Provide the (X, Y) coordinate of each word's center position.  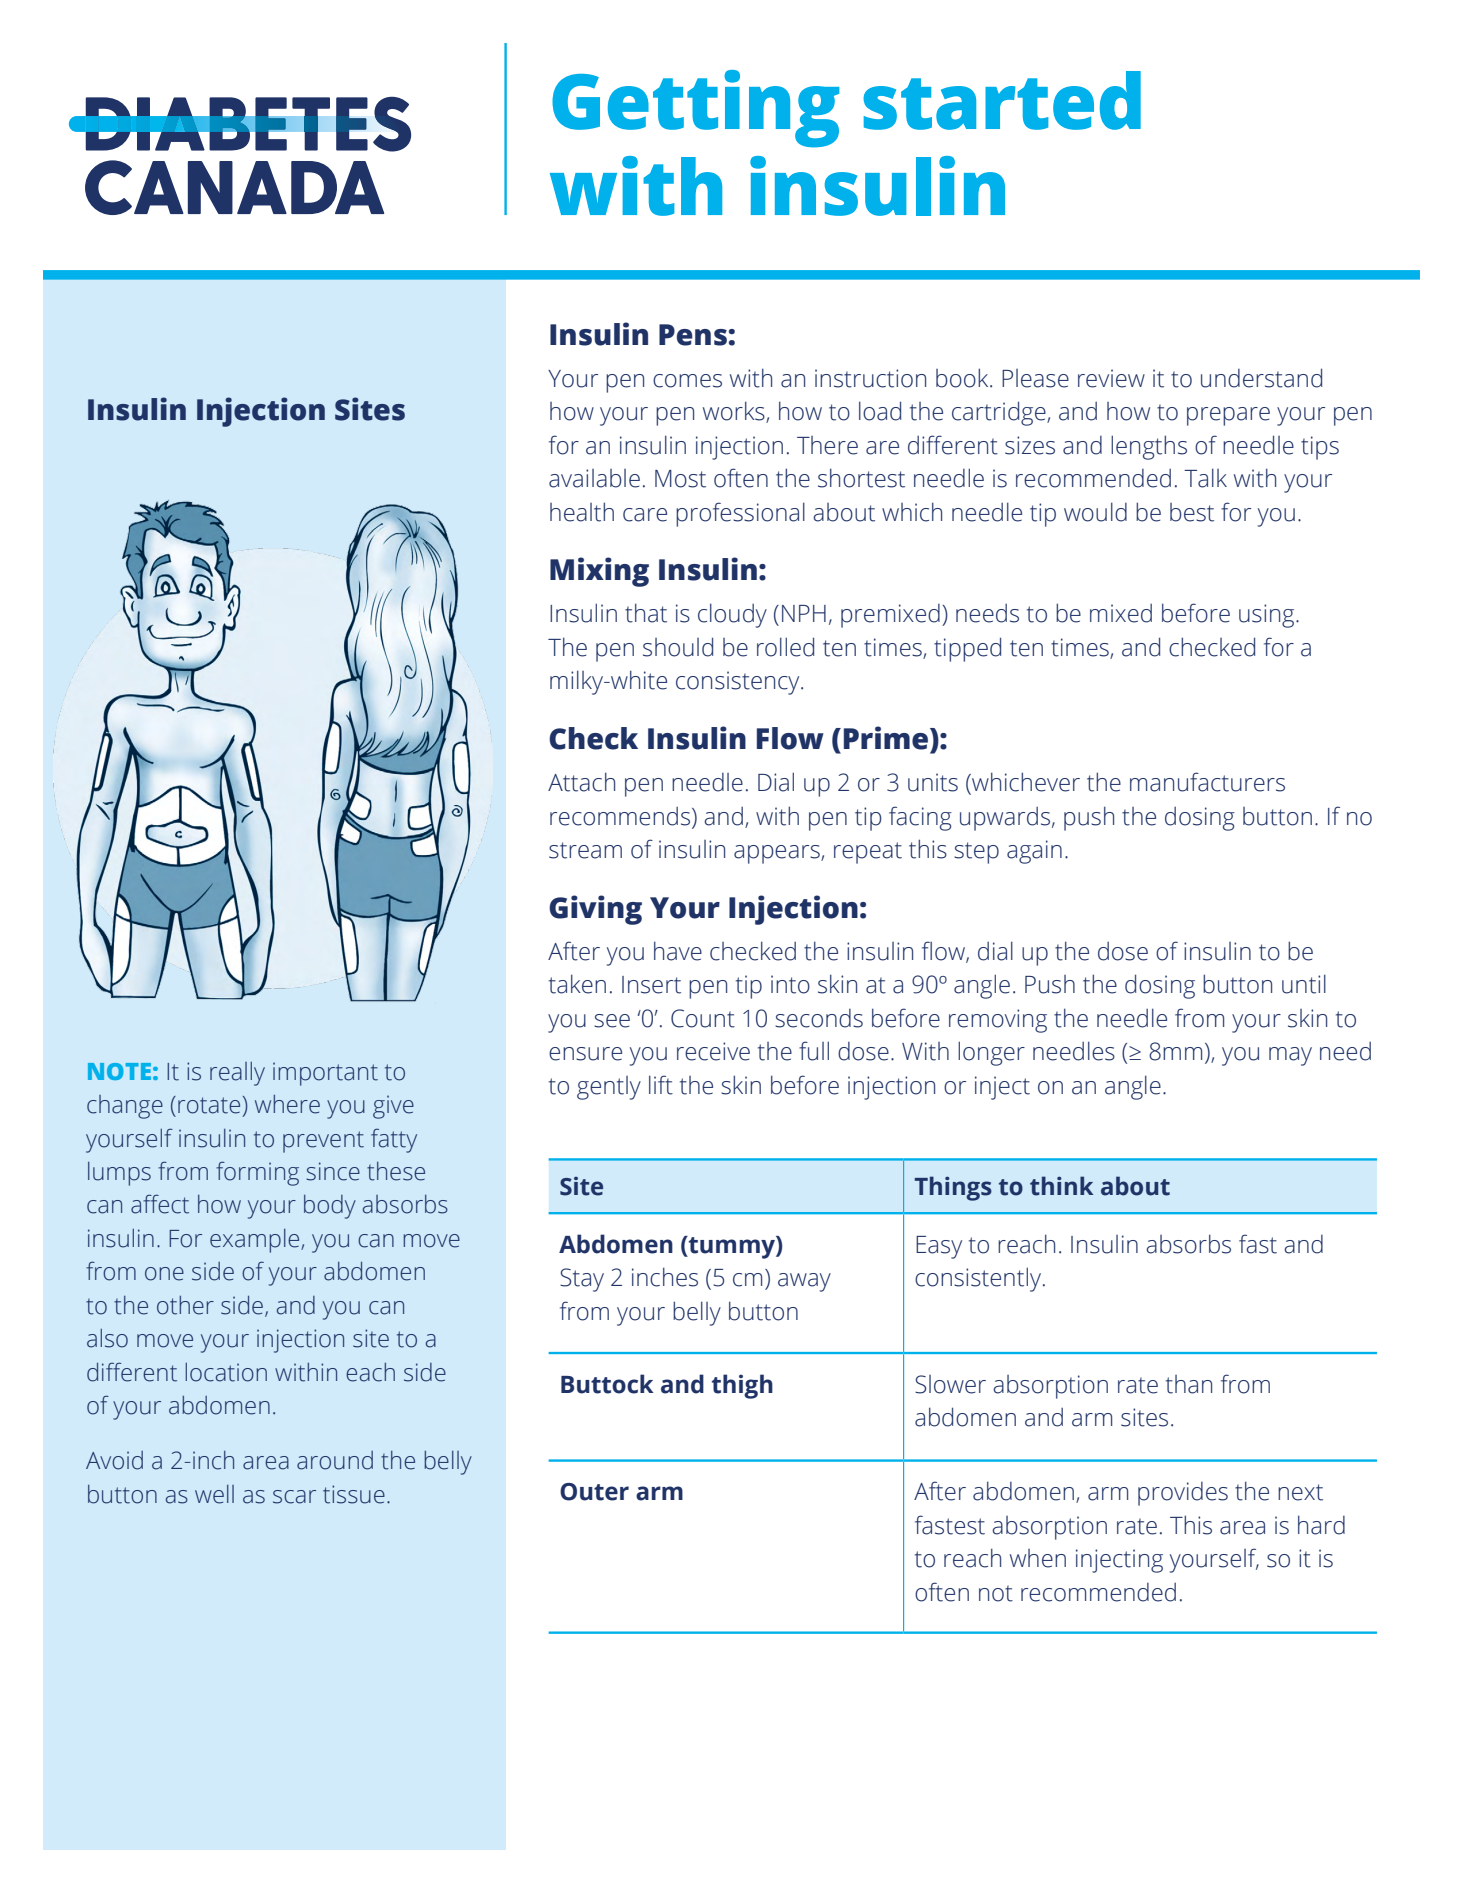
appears (778, 854)
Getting (695, 109)
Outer (594, 1492)
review (1111, 378)
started (1002, 100)
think (1061, 1186)
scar (294, 1497)
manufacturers (1207, 782)
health (582, 512)
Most (680, 479)
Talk (1205, 478)
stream (585, 850)
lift (661, 1085)
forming (257, 1173)
